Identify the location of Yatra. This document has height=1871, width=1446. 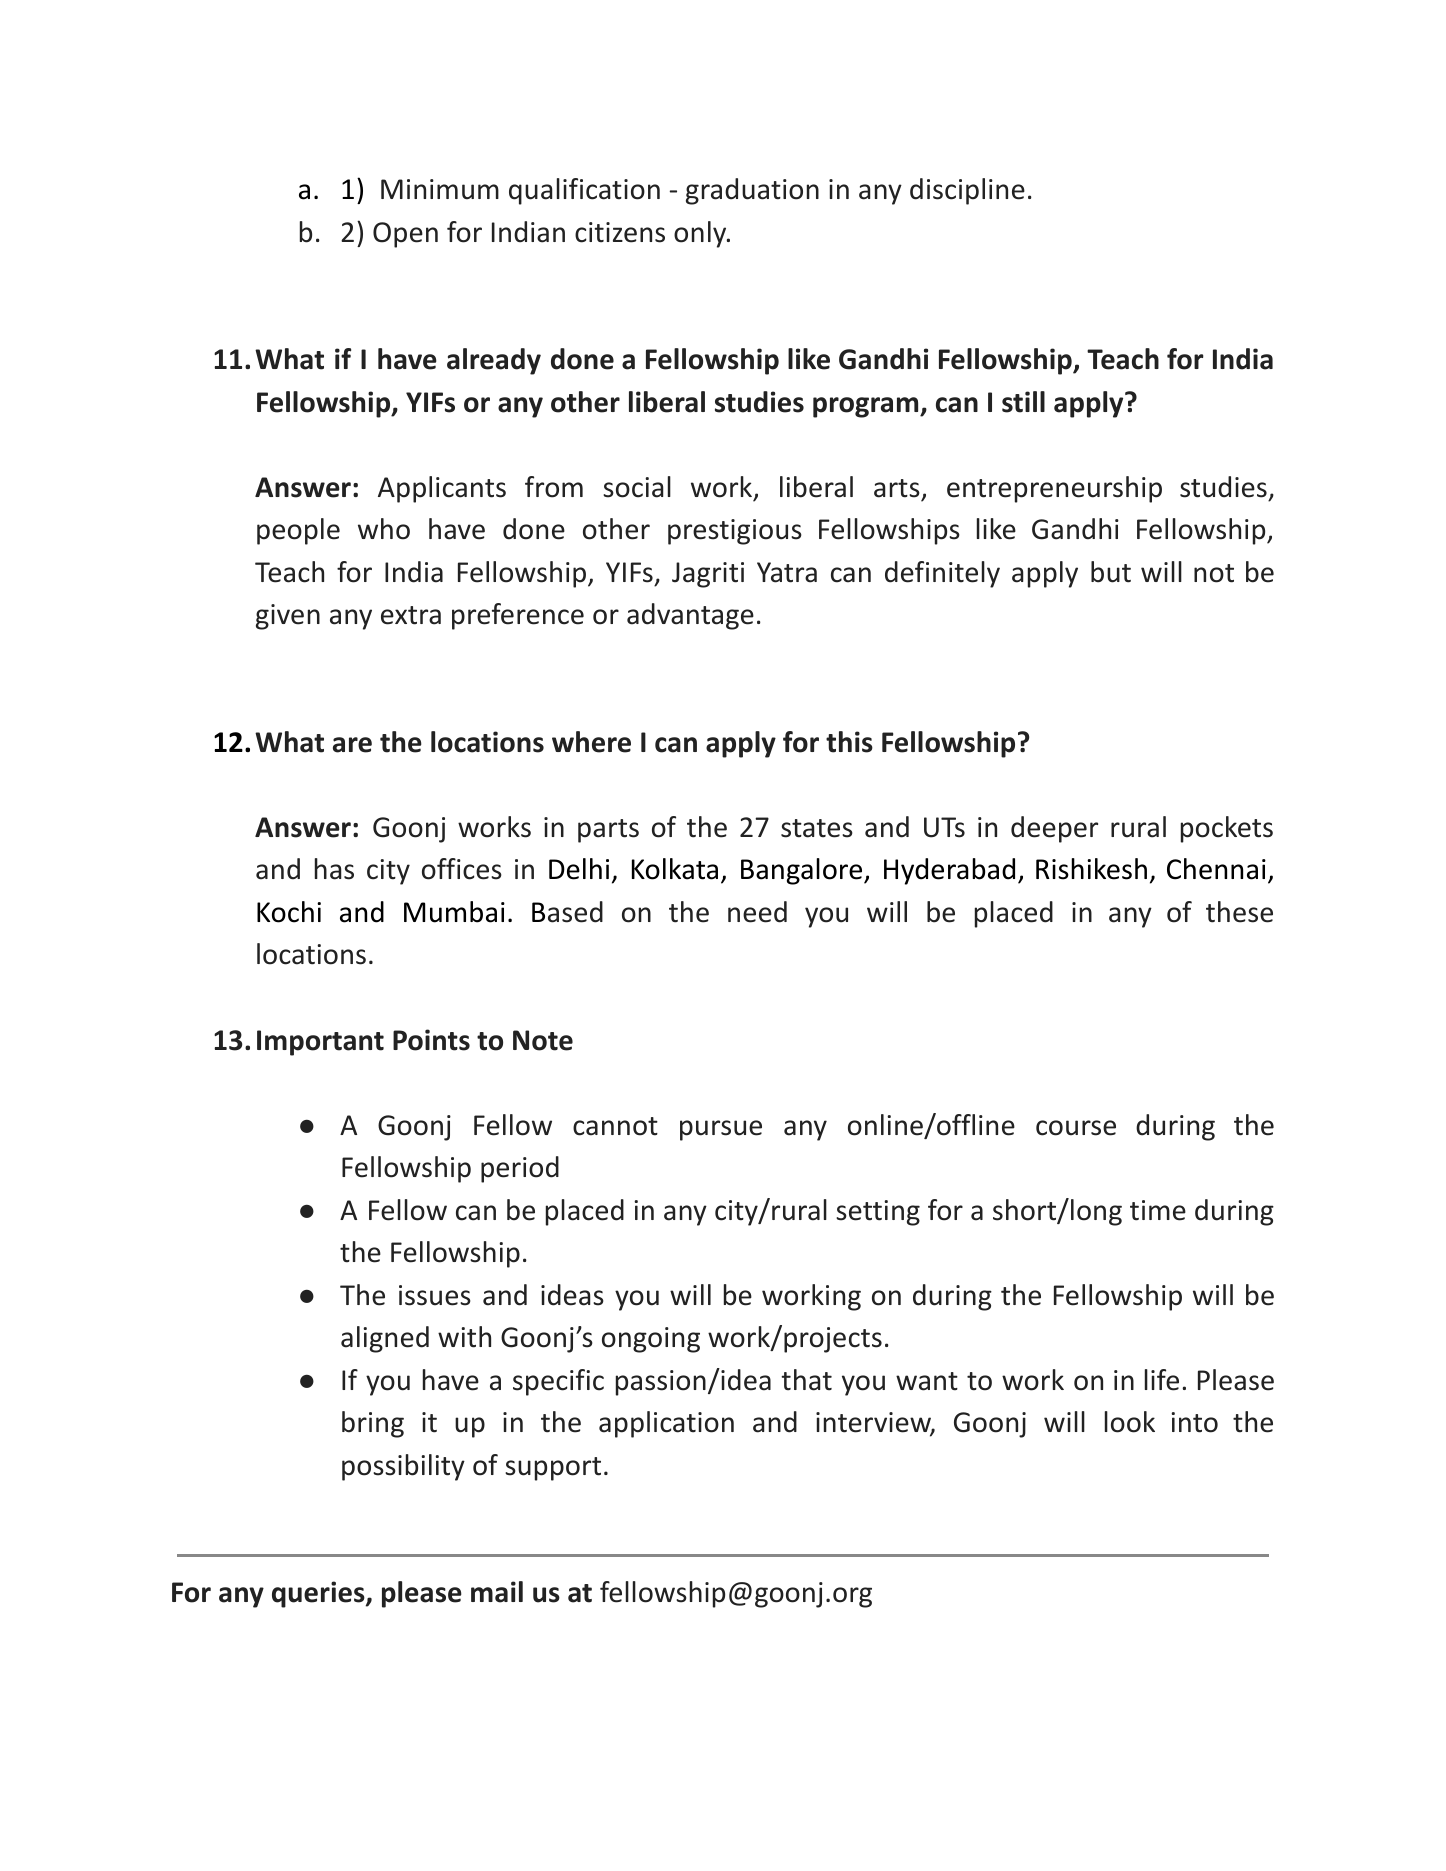
(787, 572).
